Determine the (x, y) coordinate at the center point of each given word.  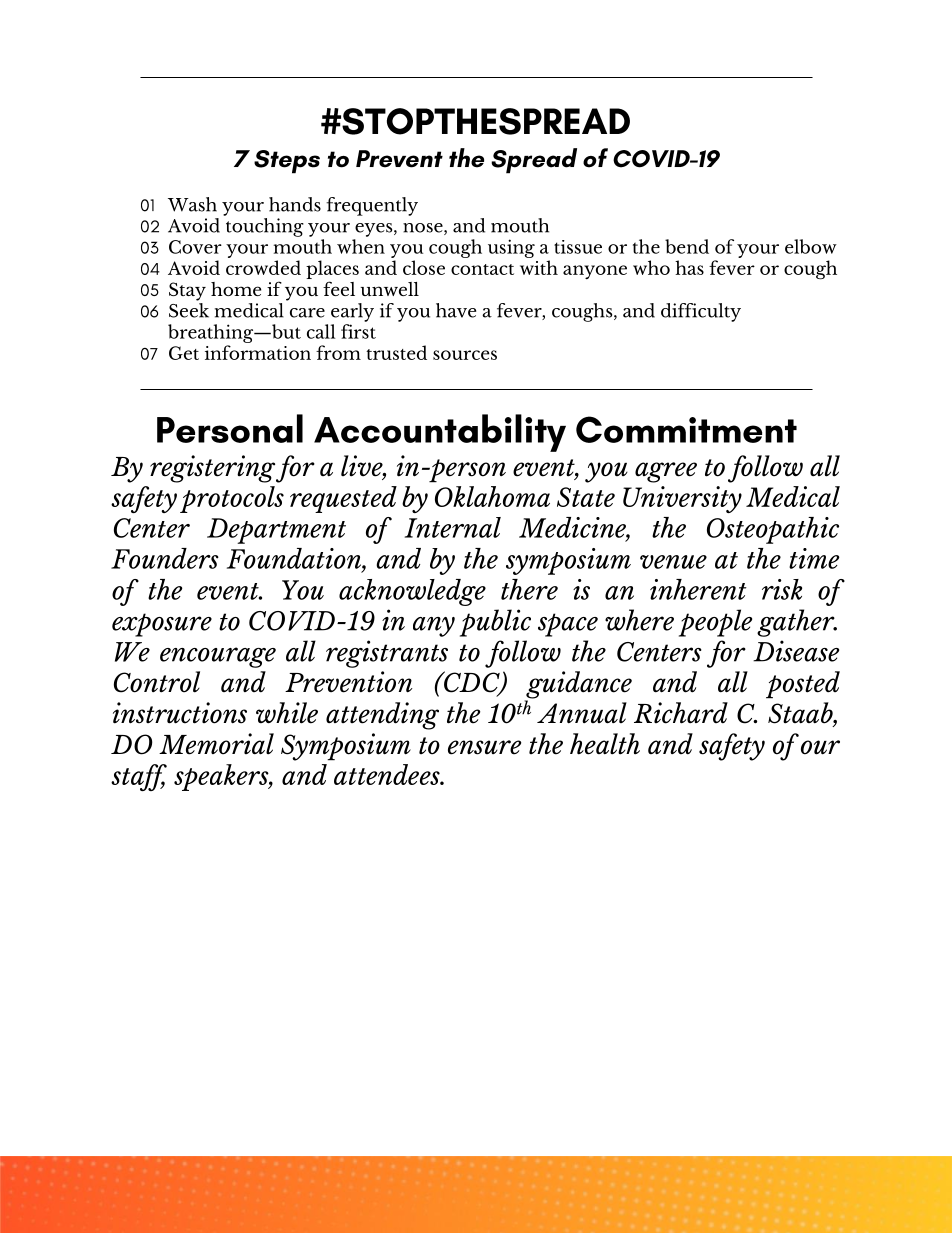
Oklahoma (492, 496)
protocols (232, 499)
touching (265, 227)
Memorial (216, 744)
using (511, 248)
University (682, 499)
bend (687, 246)
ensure (484, 747)
